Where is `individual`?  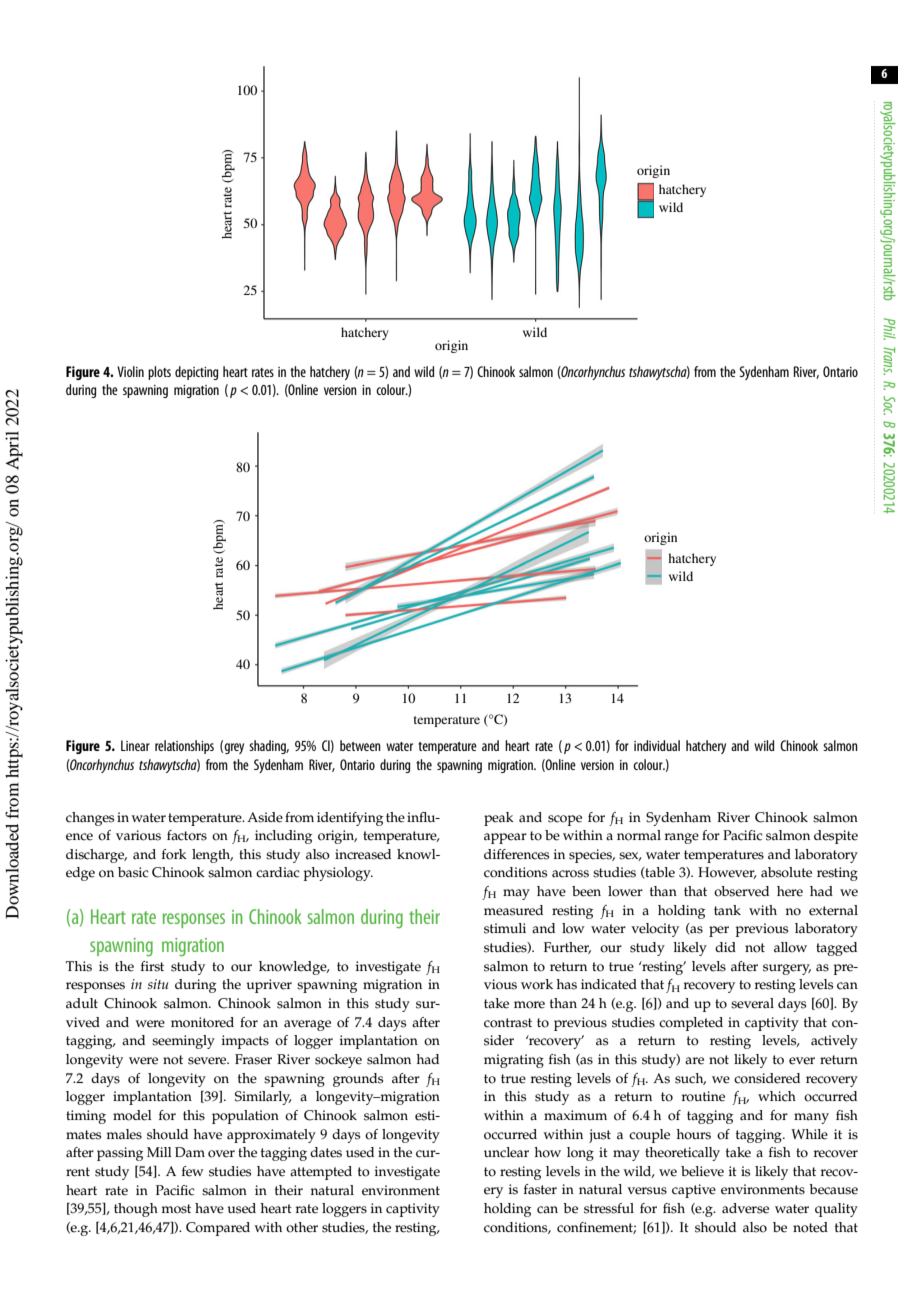 individual is located at coordinates (657, 745).
